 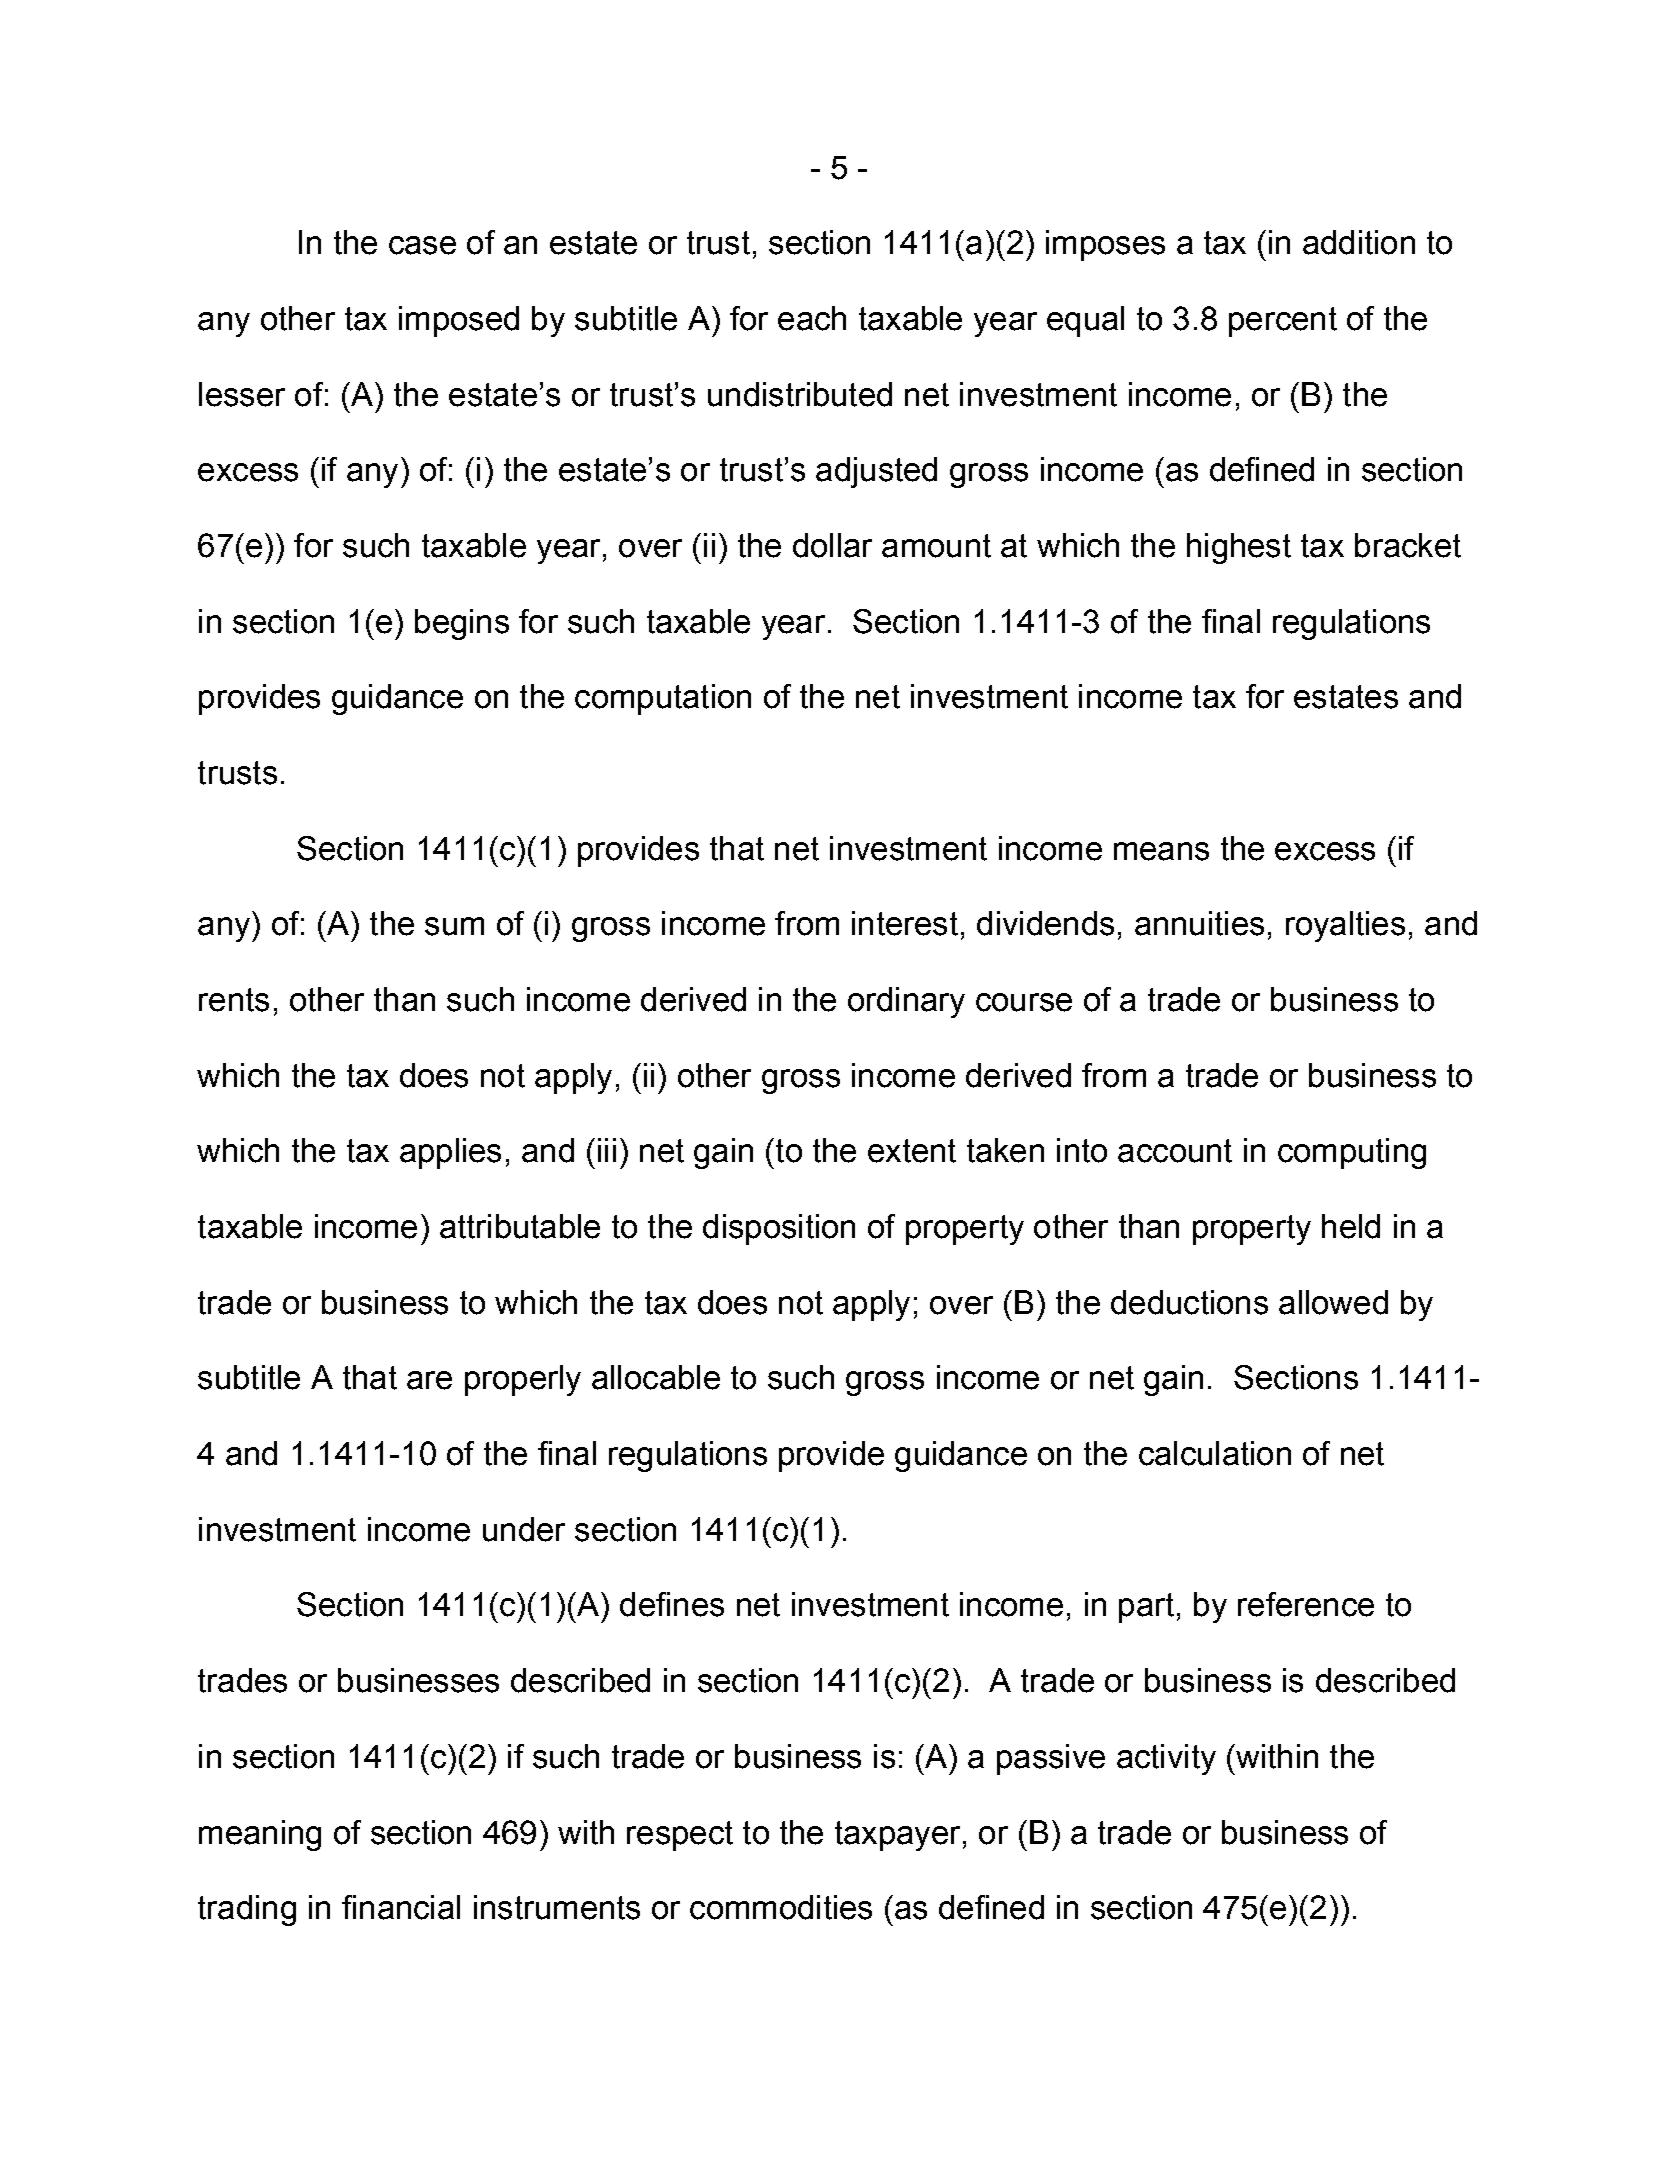 I want to click on dollar, so click(x=832, y=545).
